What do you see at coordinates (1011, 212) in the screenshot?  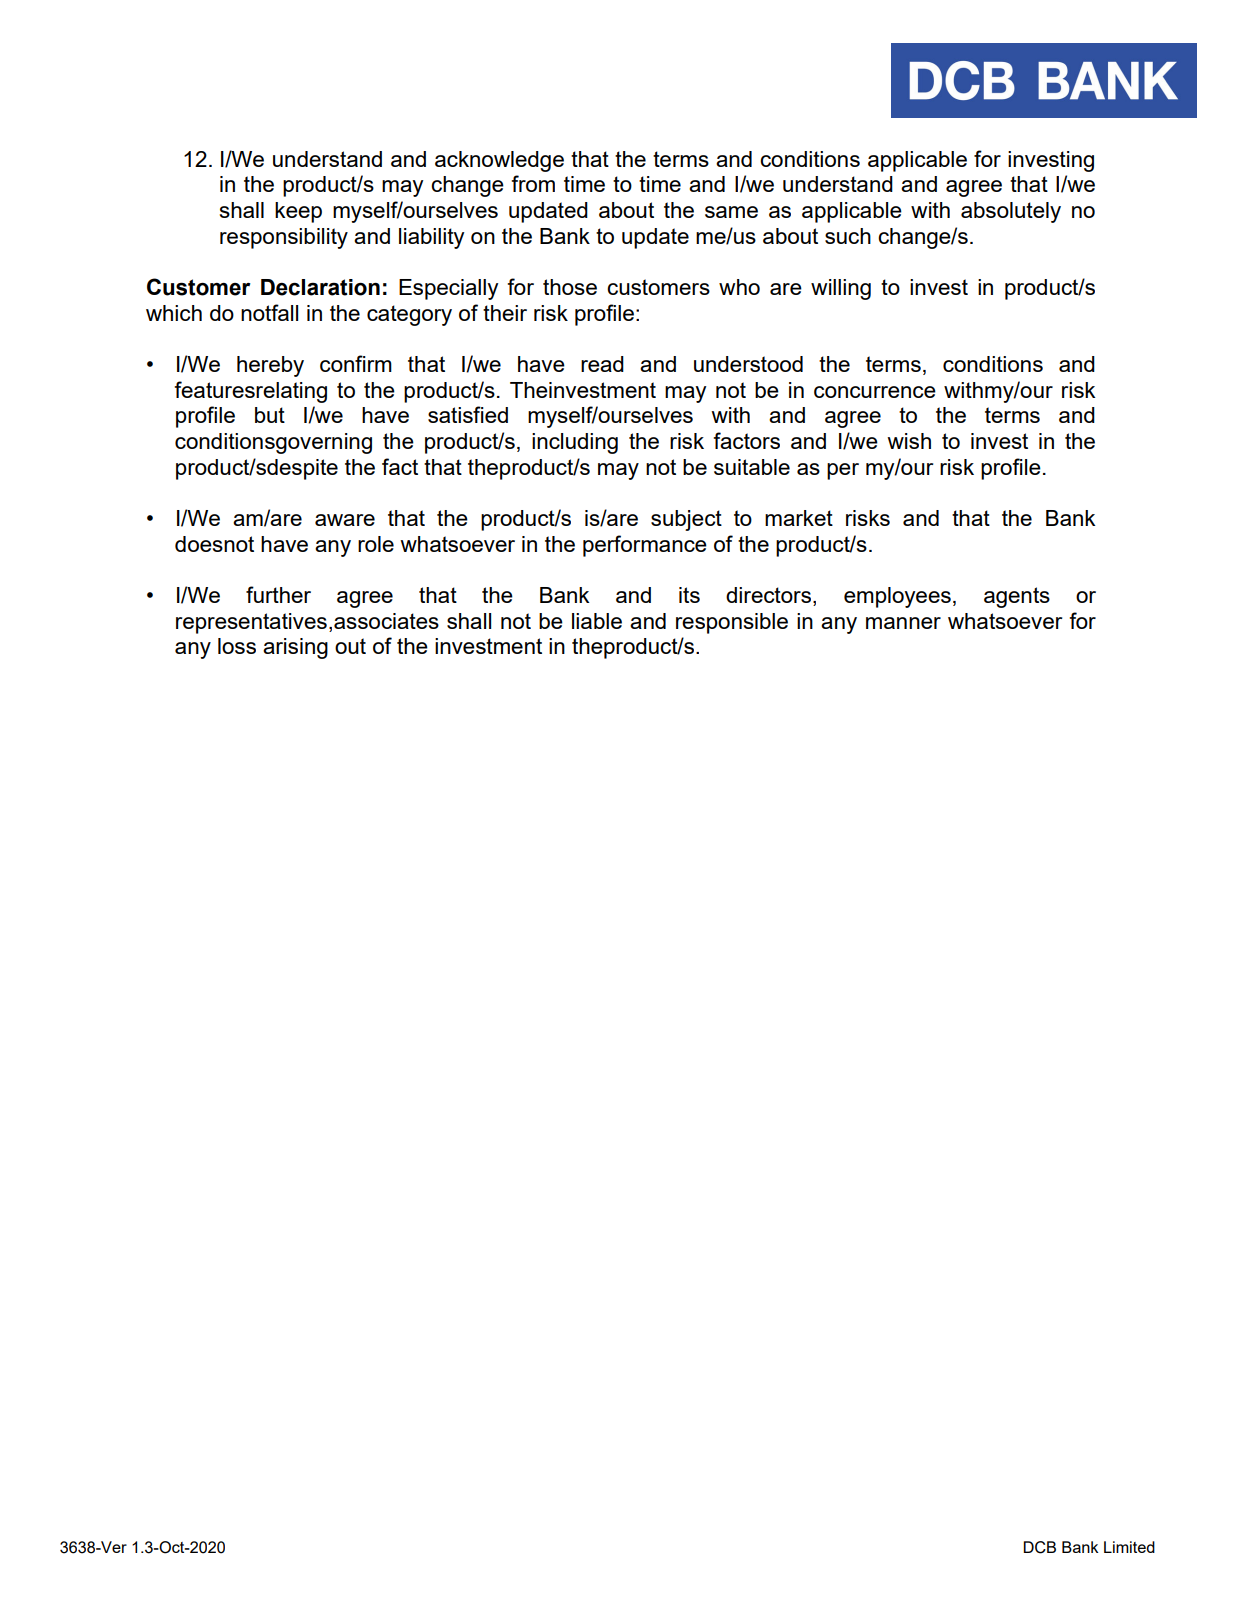 I see `absolutely` at bounding box center [1011, 212].
